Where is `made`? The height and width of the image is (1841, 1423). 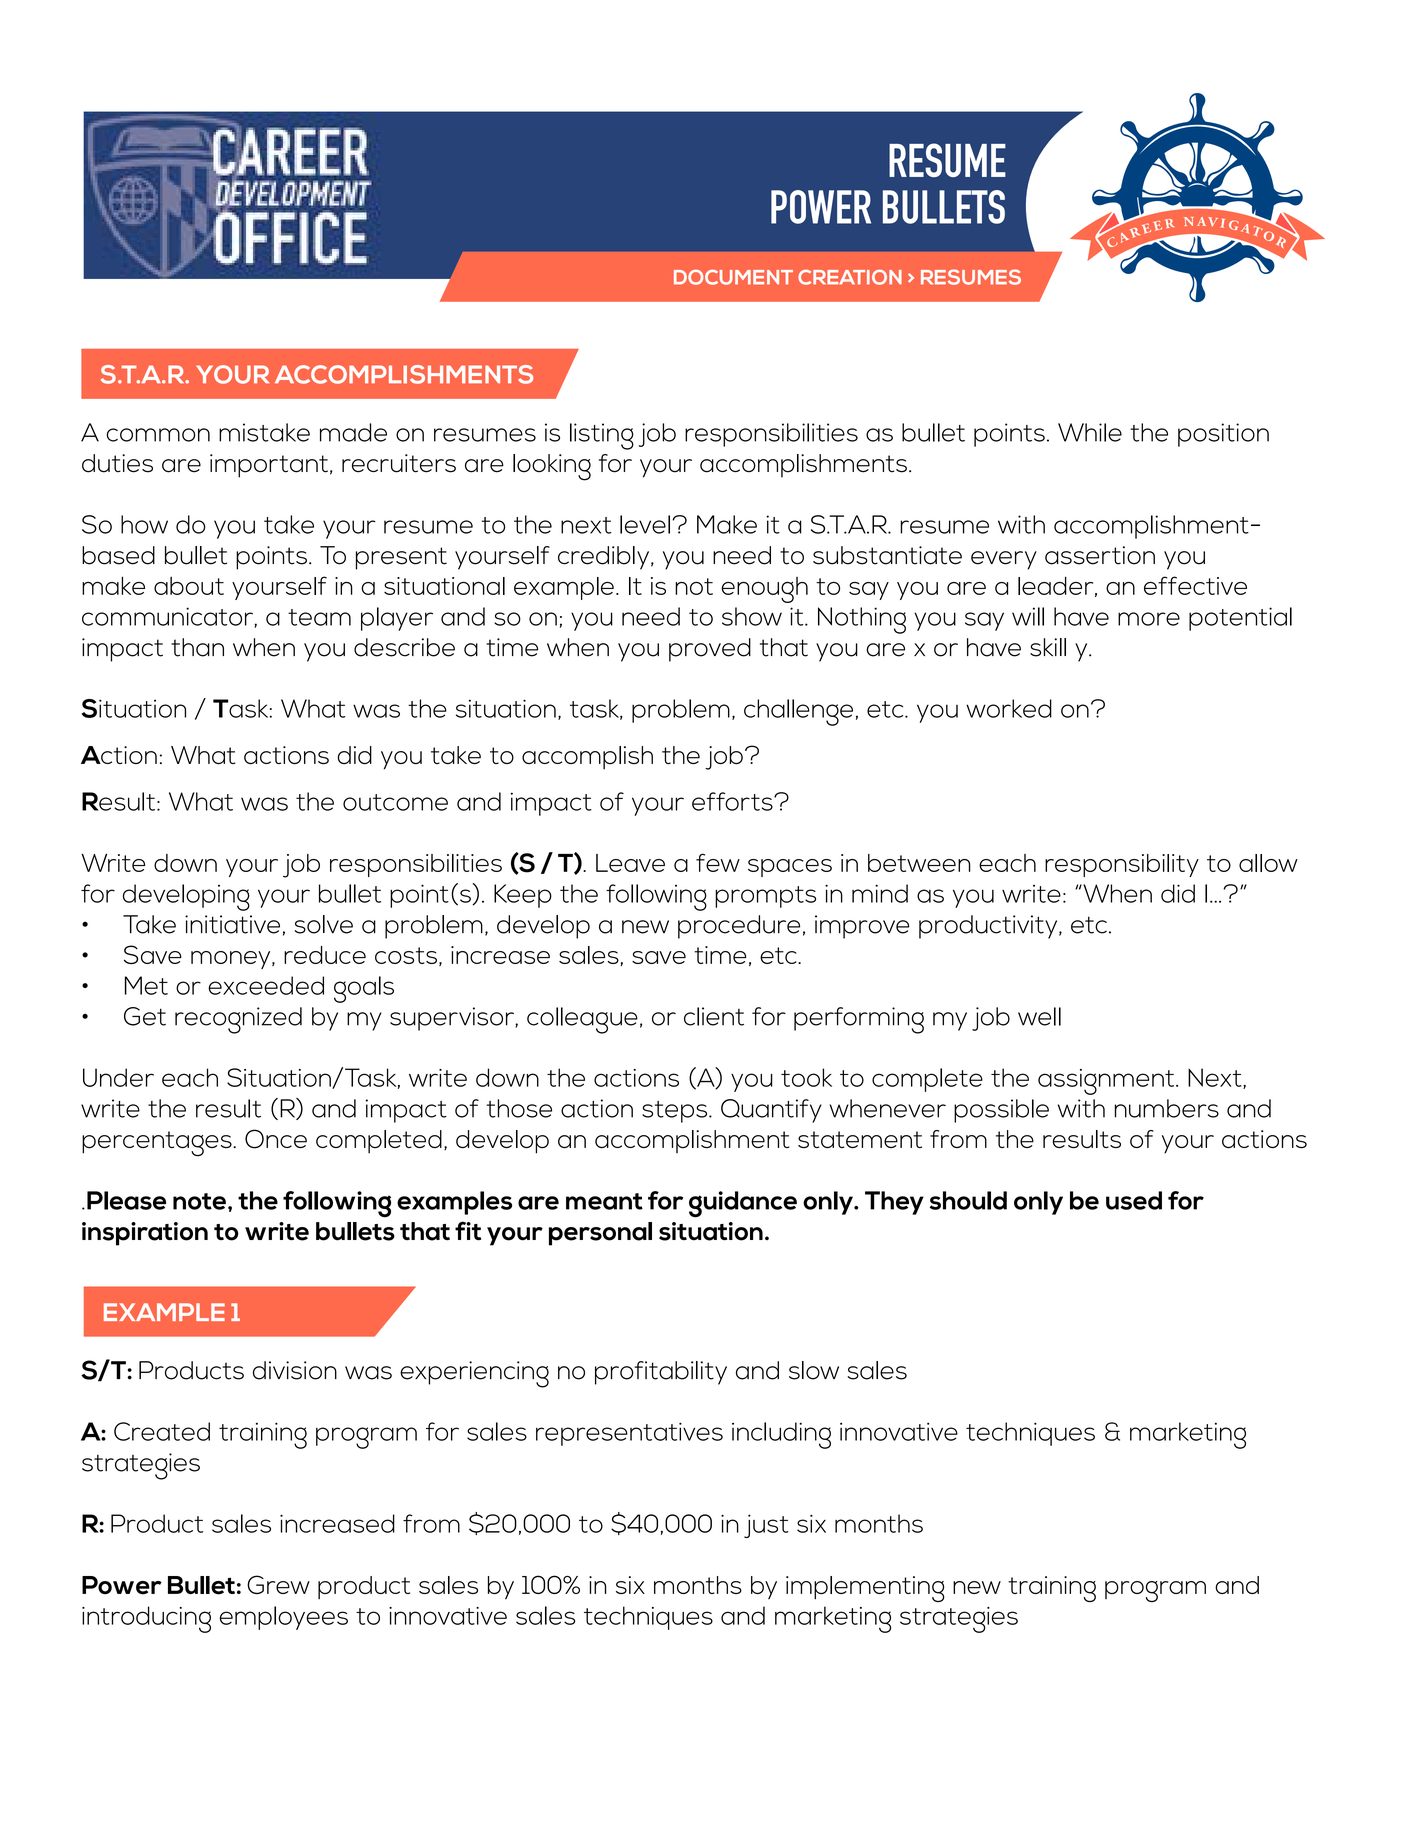 made is located at coordinates (353, 432).
